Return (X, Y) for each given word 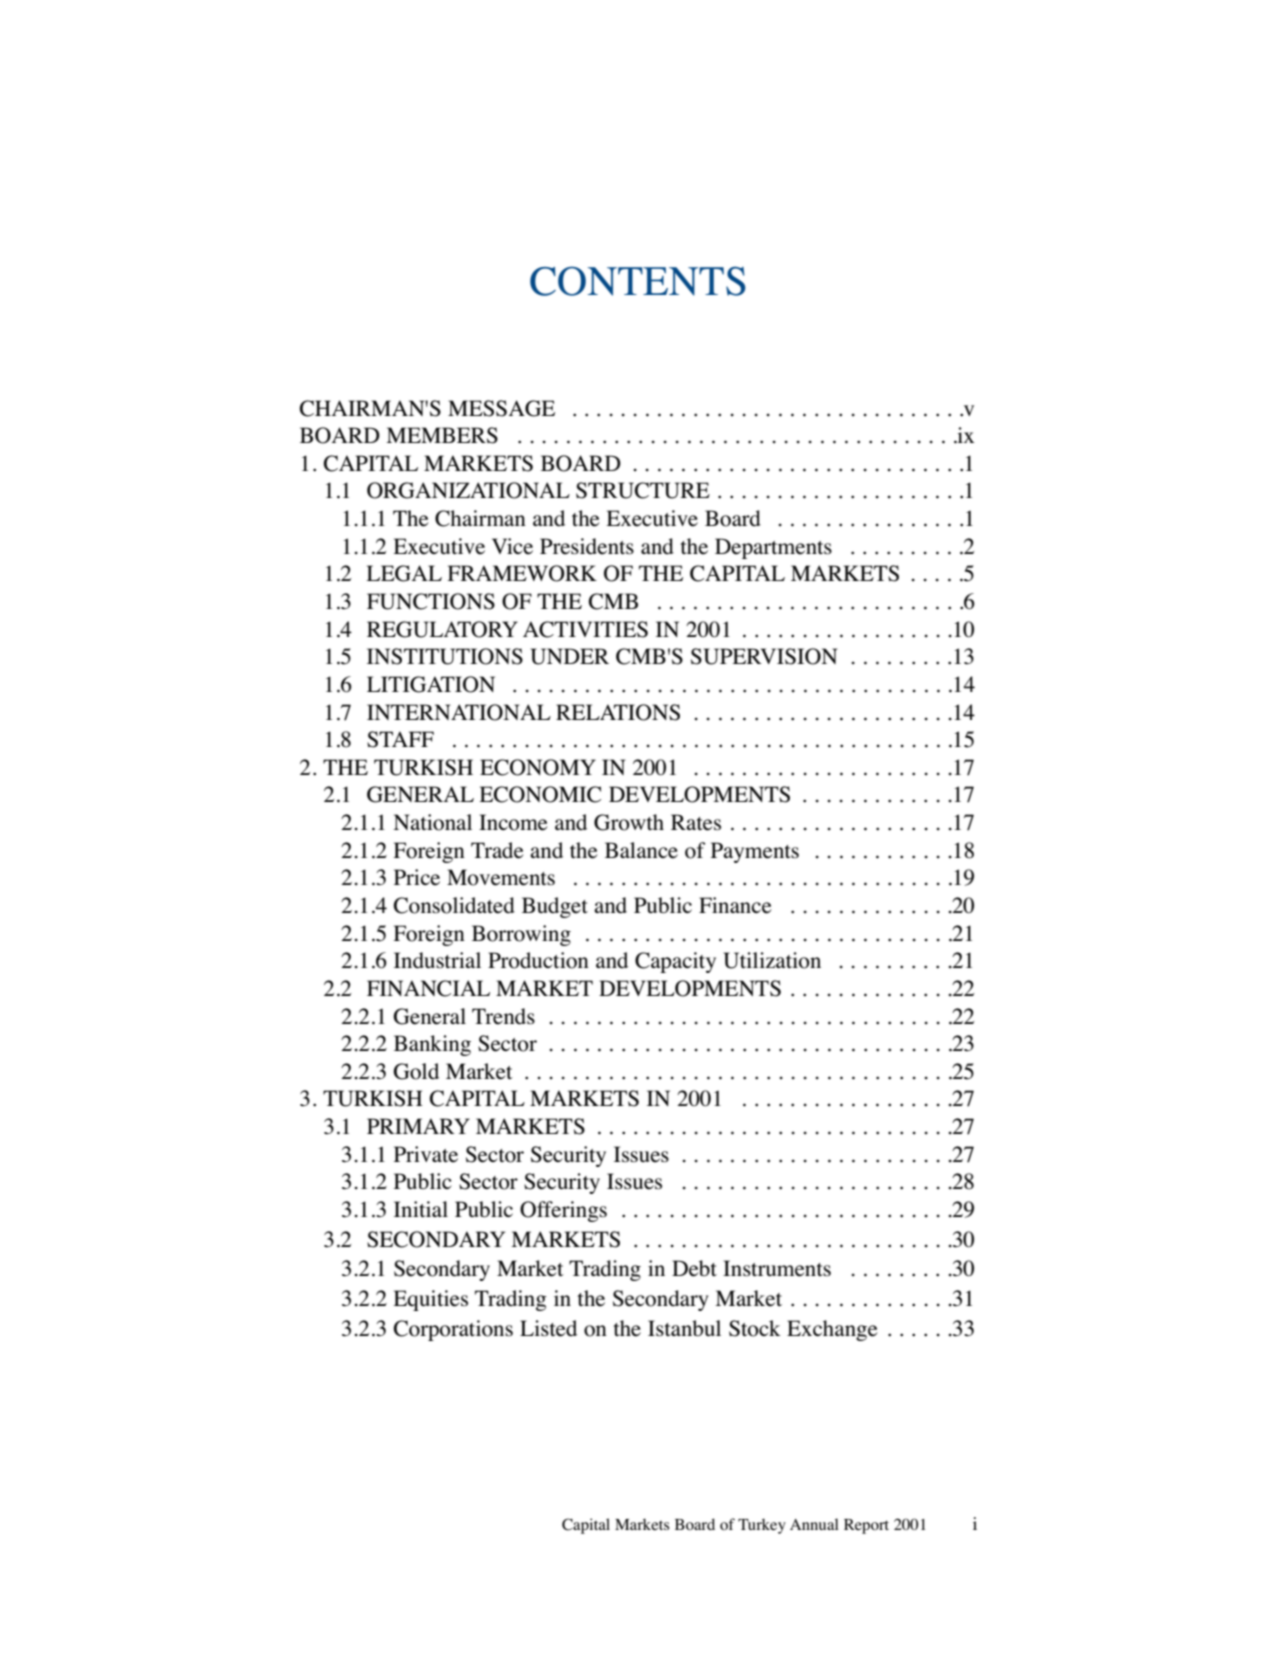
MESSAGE (501, 408)
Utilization (772, 960)
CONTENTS (638, 281)
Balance (641, 850)
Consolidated (454, 905)
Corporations (453, 1330)
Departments (773, 548)
